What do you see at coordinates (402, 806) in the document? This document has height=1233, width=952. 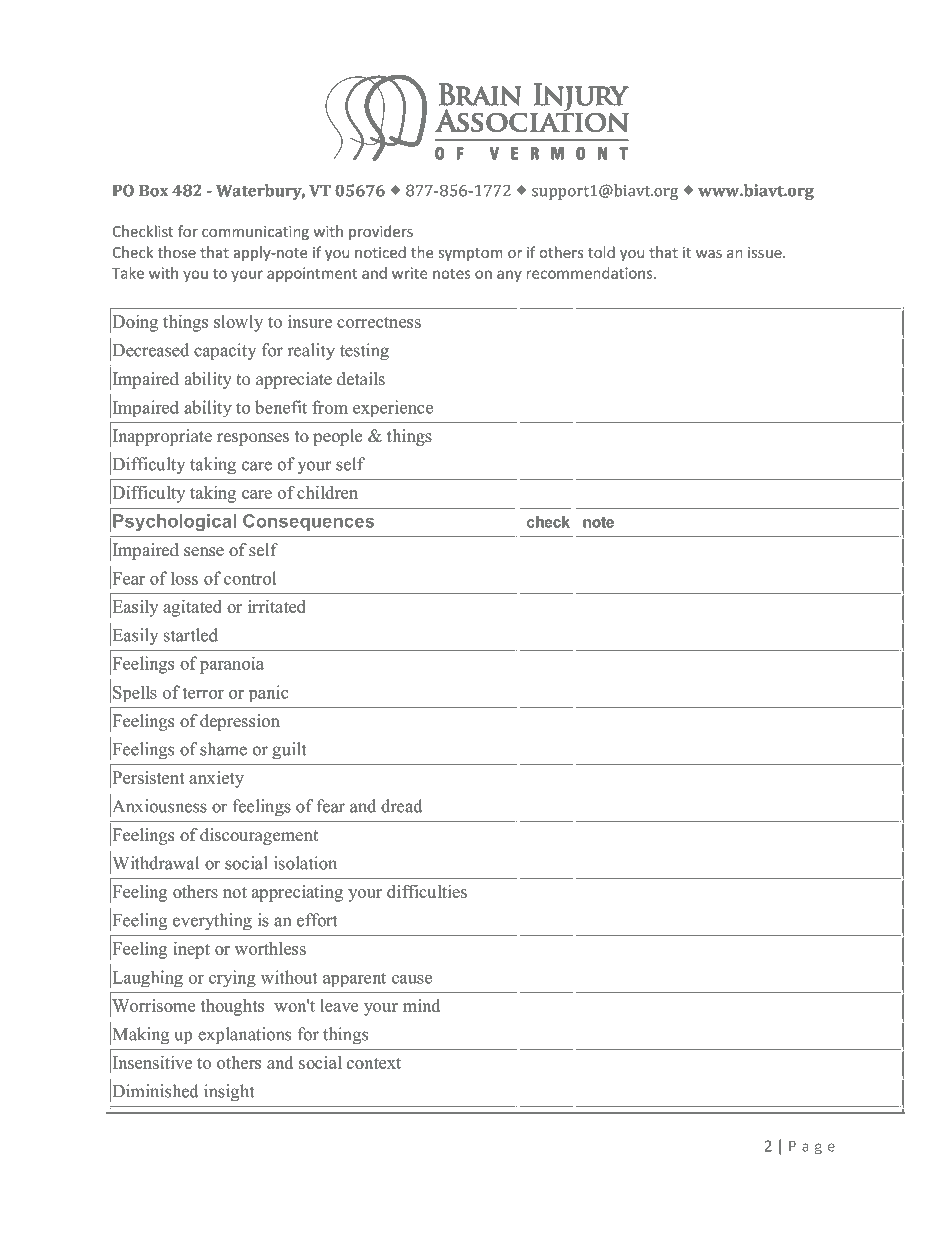 I see `dread` at bounding box center [402, 806].
